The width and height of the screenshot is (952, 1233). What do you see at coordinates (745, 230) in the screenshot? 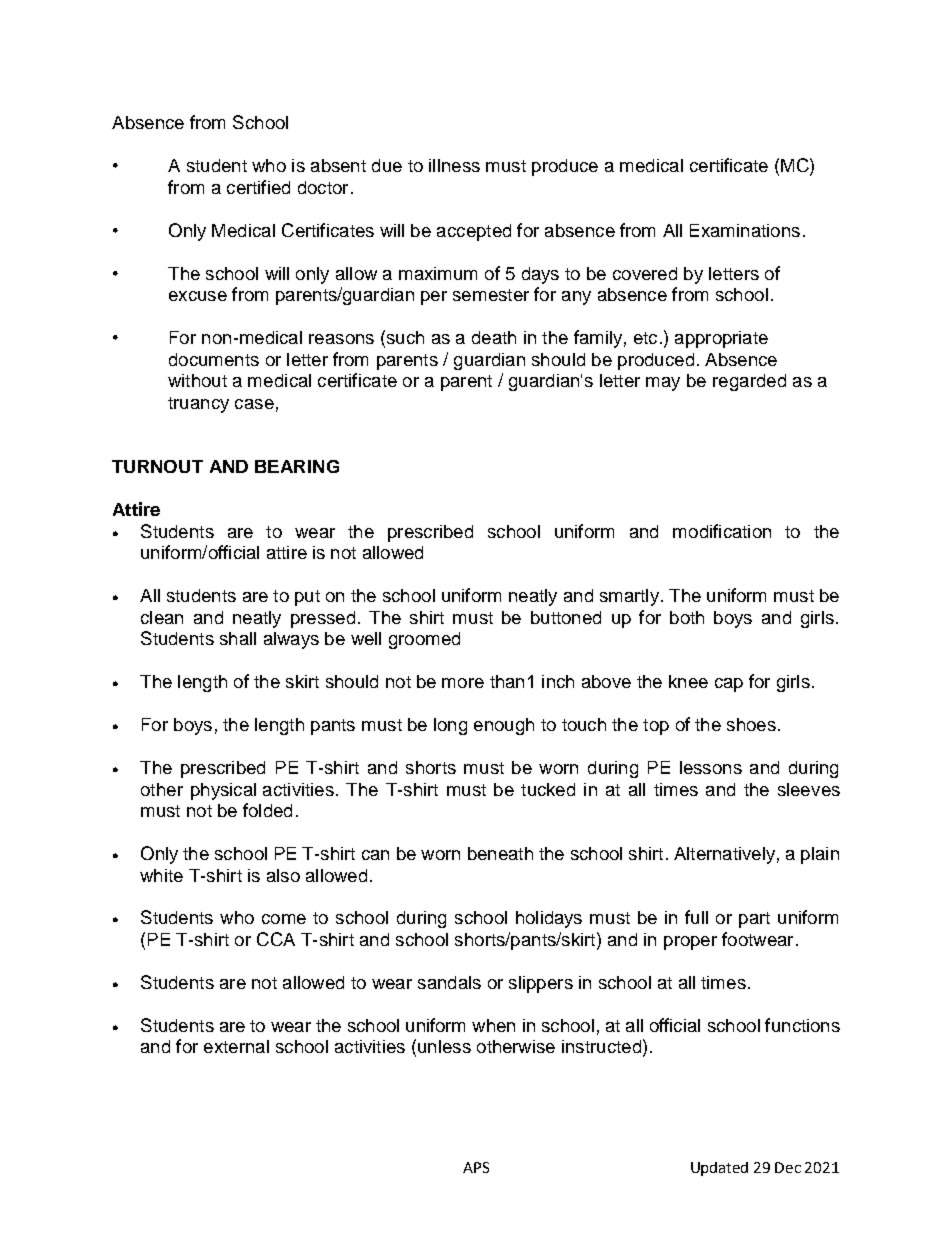
I see `Examinations` at bounding box center [745, 230].
